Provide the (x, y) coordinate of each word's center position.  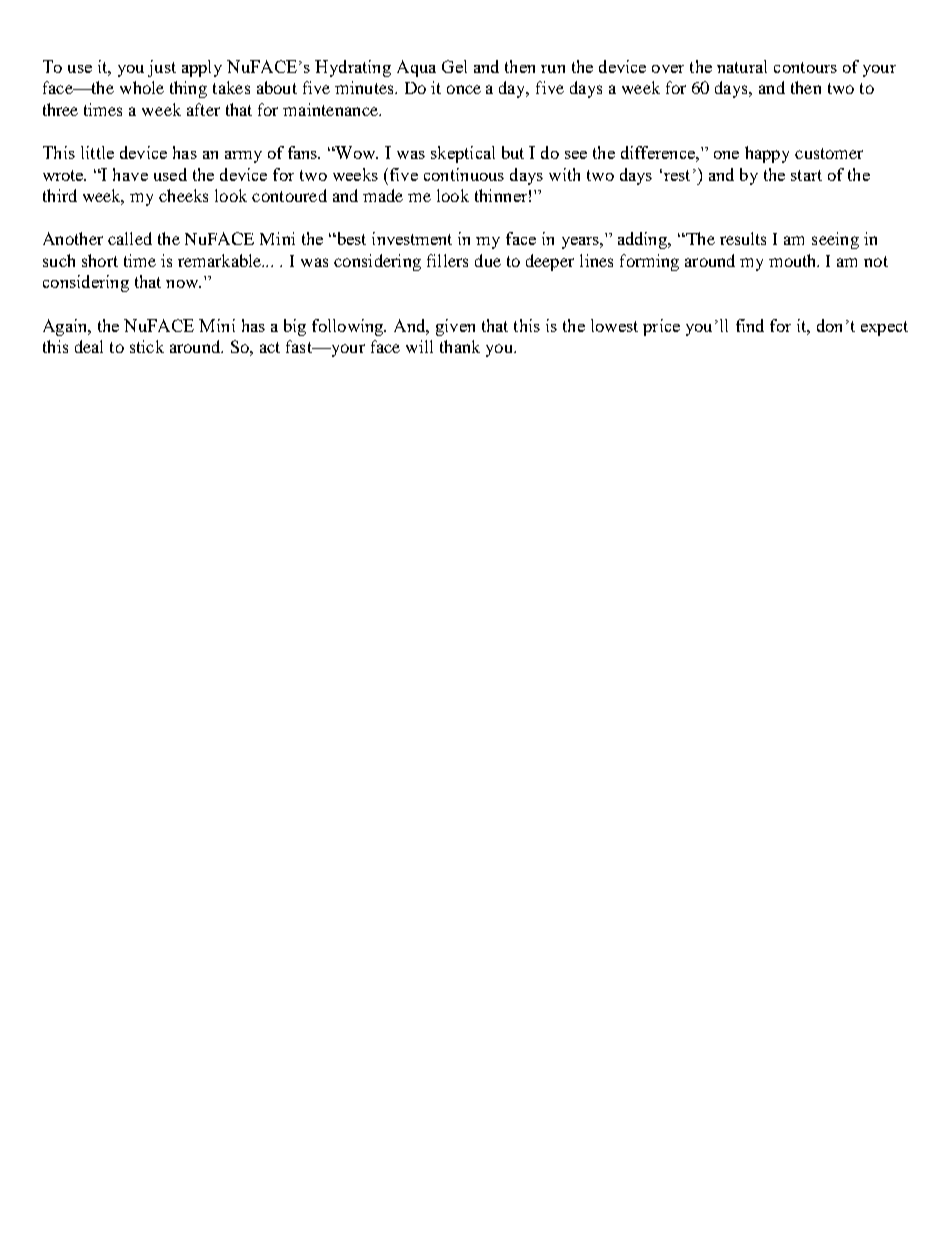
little (97, 152)
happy (767, 154)
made (383, 195)
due (488, 260)
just (162, 68)
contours (805, 67)
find (750, 325)
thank (460, 346)
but (513, 152)
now (183, 284)
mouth (794, 260)
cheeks (183, 195)
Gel (454, 66)
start (806, 175)
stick (147, 346)
